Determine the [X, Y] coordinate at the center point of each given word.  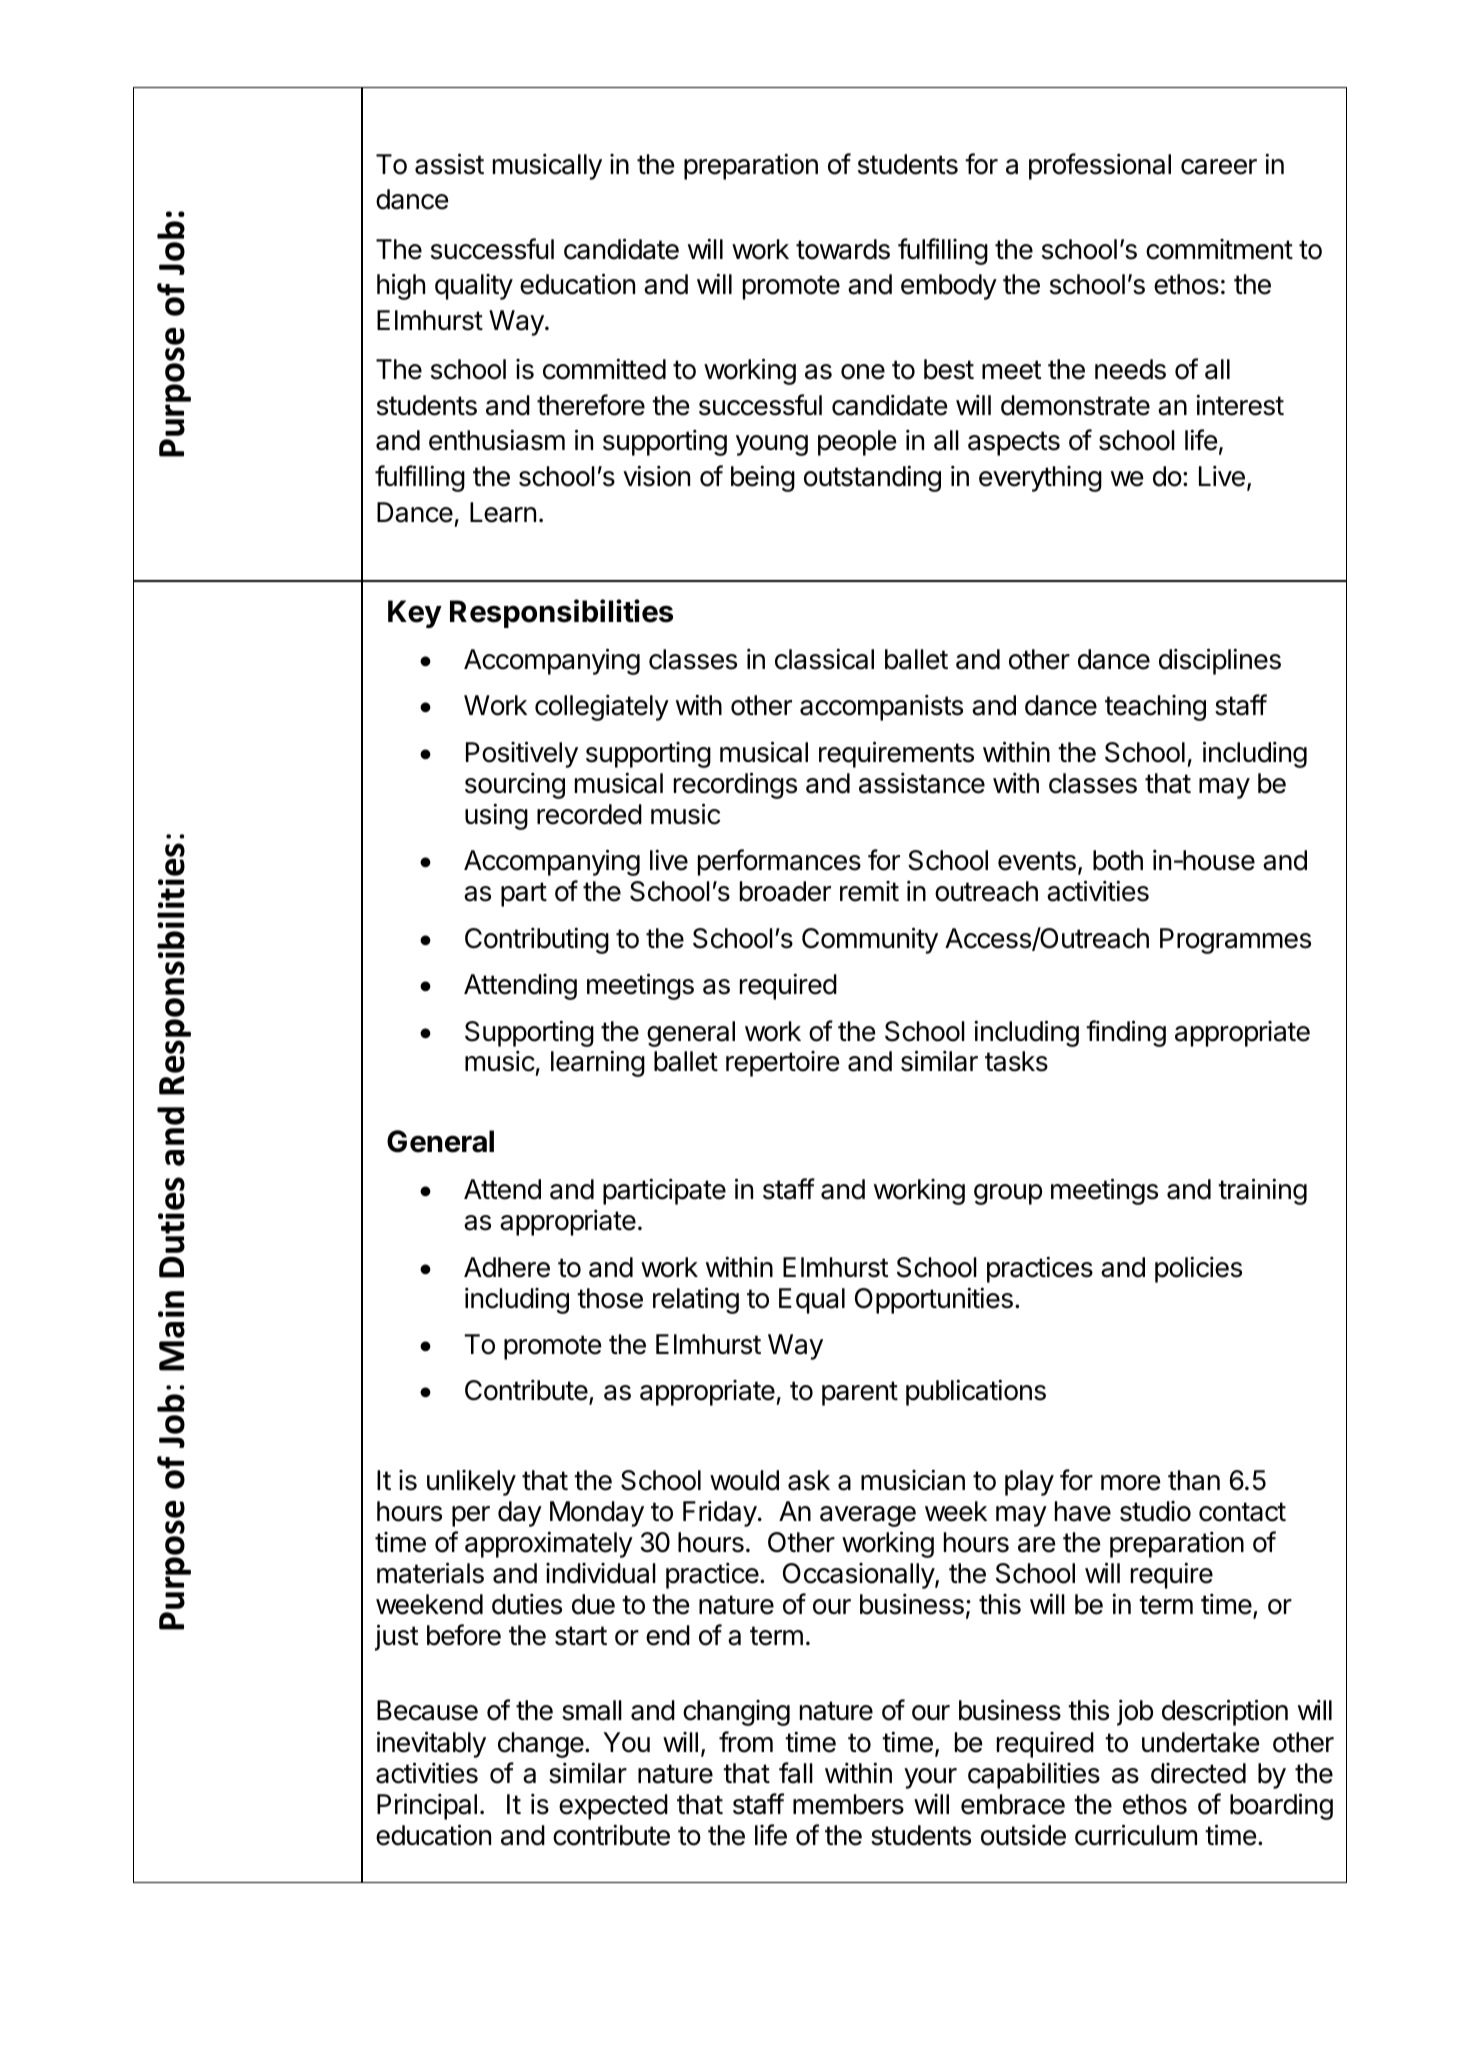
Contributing [537, 940]
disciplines [1220, 661]
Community [870, 940]
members [848, 1804]
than [1194, 1480]
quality [474, 287]
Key [415, 614]
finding [1126, 1033]
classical [824, 659]
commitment [1219, 249]
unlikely [471, 1483]
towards [843, 249]
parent [860, 1393]
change [541, 1745]
